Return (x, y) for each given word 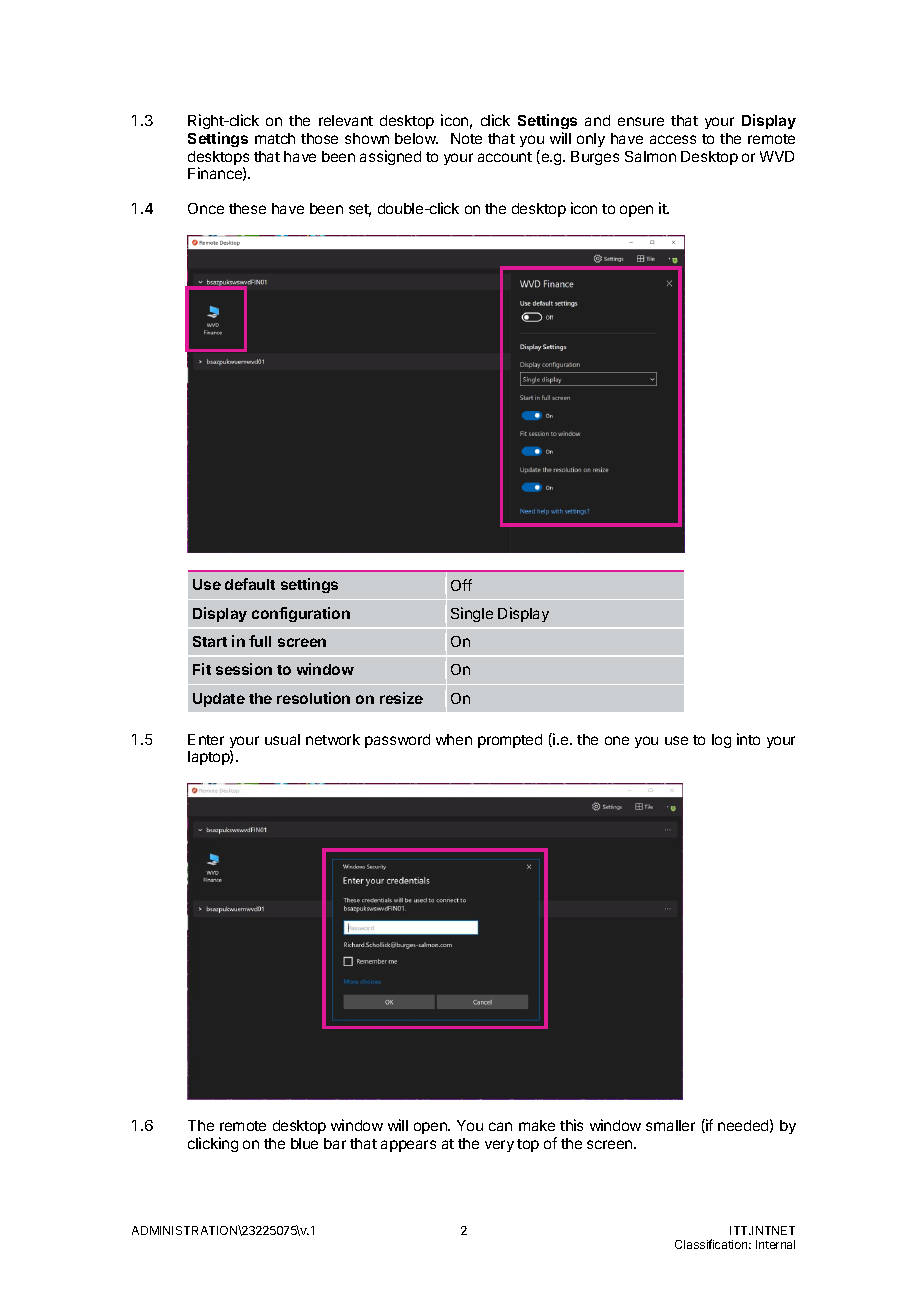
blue (304, 1143)
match (275, 138)
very (499, 1146)
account (505, 157)
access (673, 139)
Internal (775, 1244)
